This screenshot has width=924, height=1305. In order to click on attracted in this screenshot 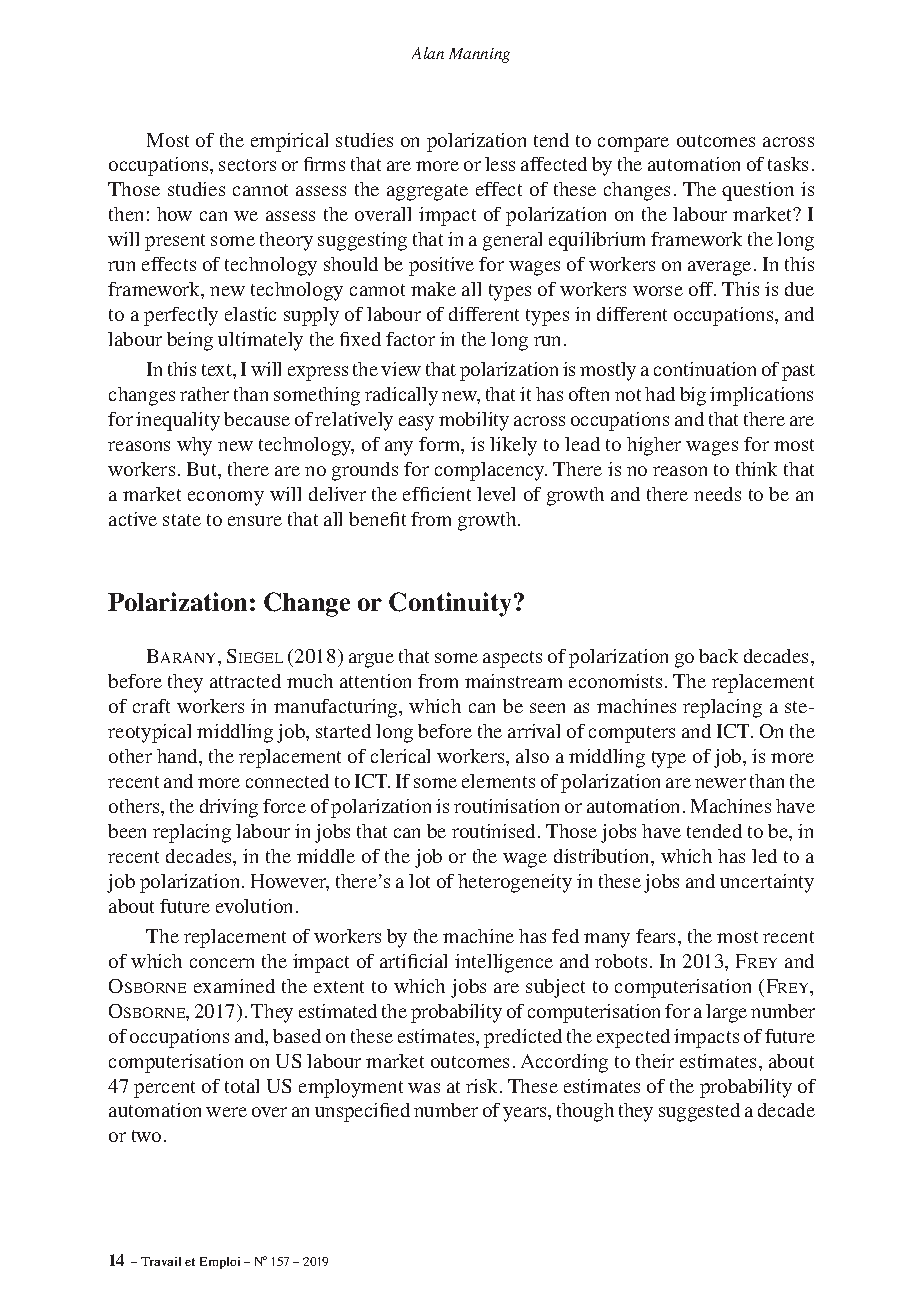, I will do `click(245, 681)`.
